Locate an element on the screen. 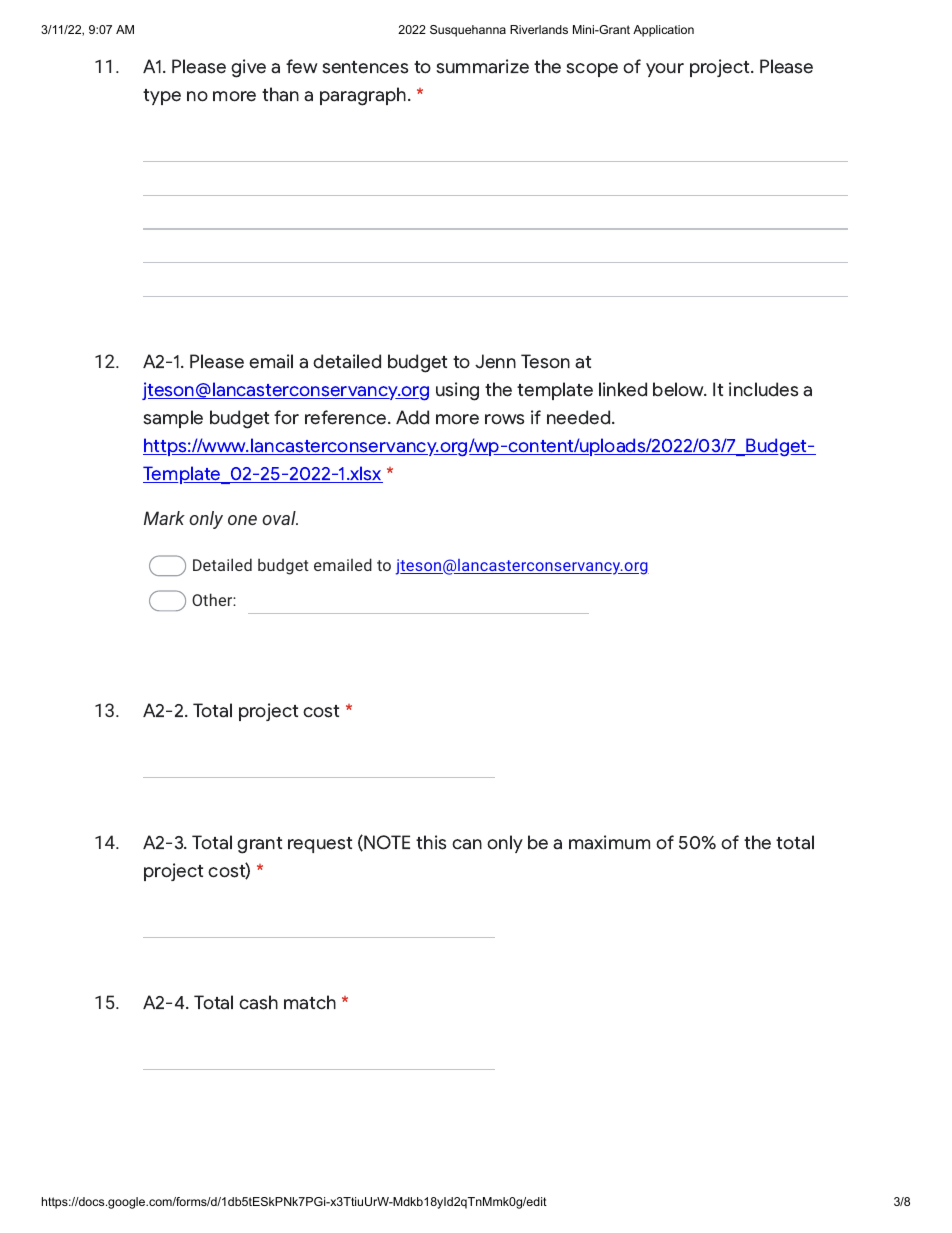 The image size is (952, 1233). match is located at coordinates (310, 1002).
